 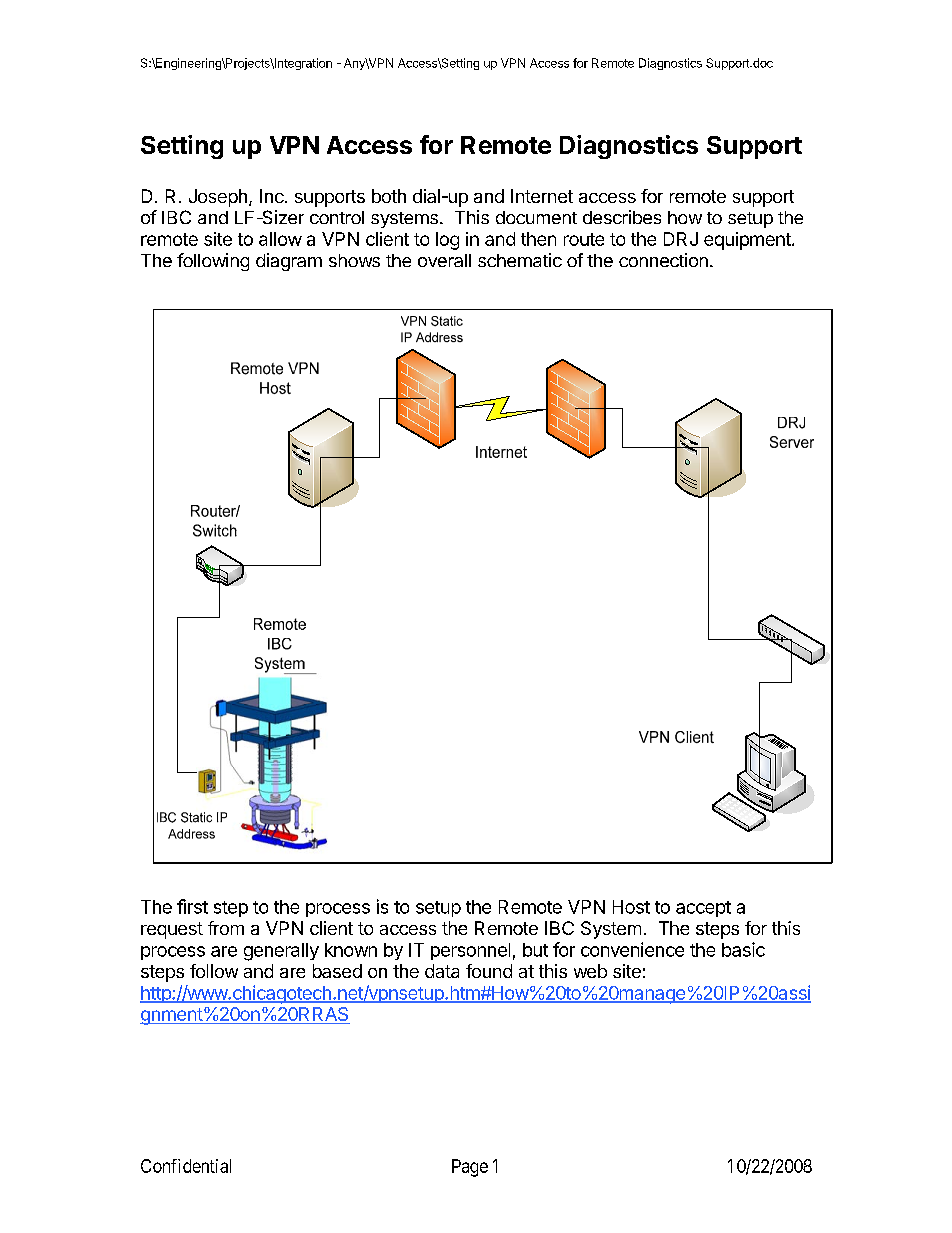 I want to click on overall, so click(x=444, y=260).
